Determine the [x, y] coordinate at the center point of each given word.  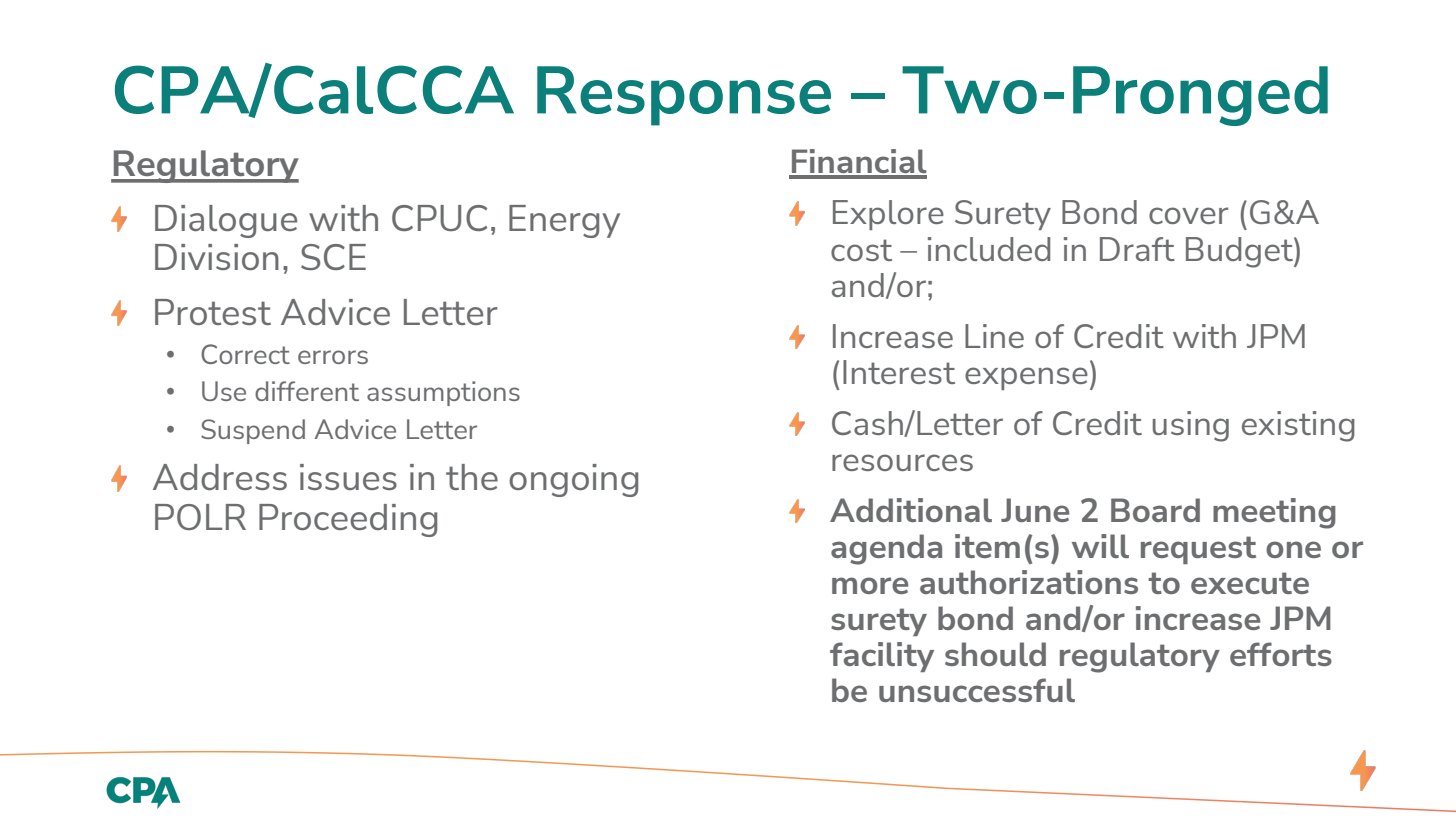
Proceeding [348, 520]
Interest [899, 372]
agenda [886, 549]
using [1191, 426]
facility [882, 657]
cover [1188, 215]
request [1198, 550]
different [307, 391]
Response [684, 96]
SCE [333, 257]
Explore [888, 215]
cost [861, 250]
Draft [1137, 249]
